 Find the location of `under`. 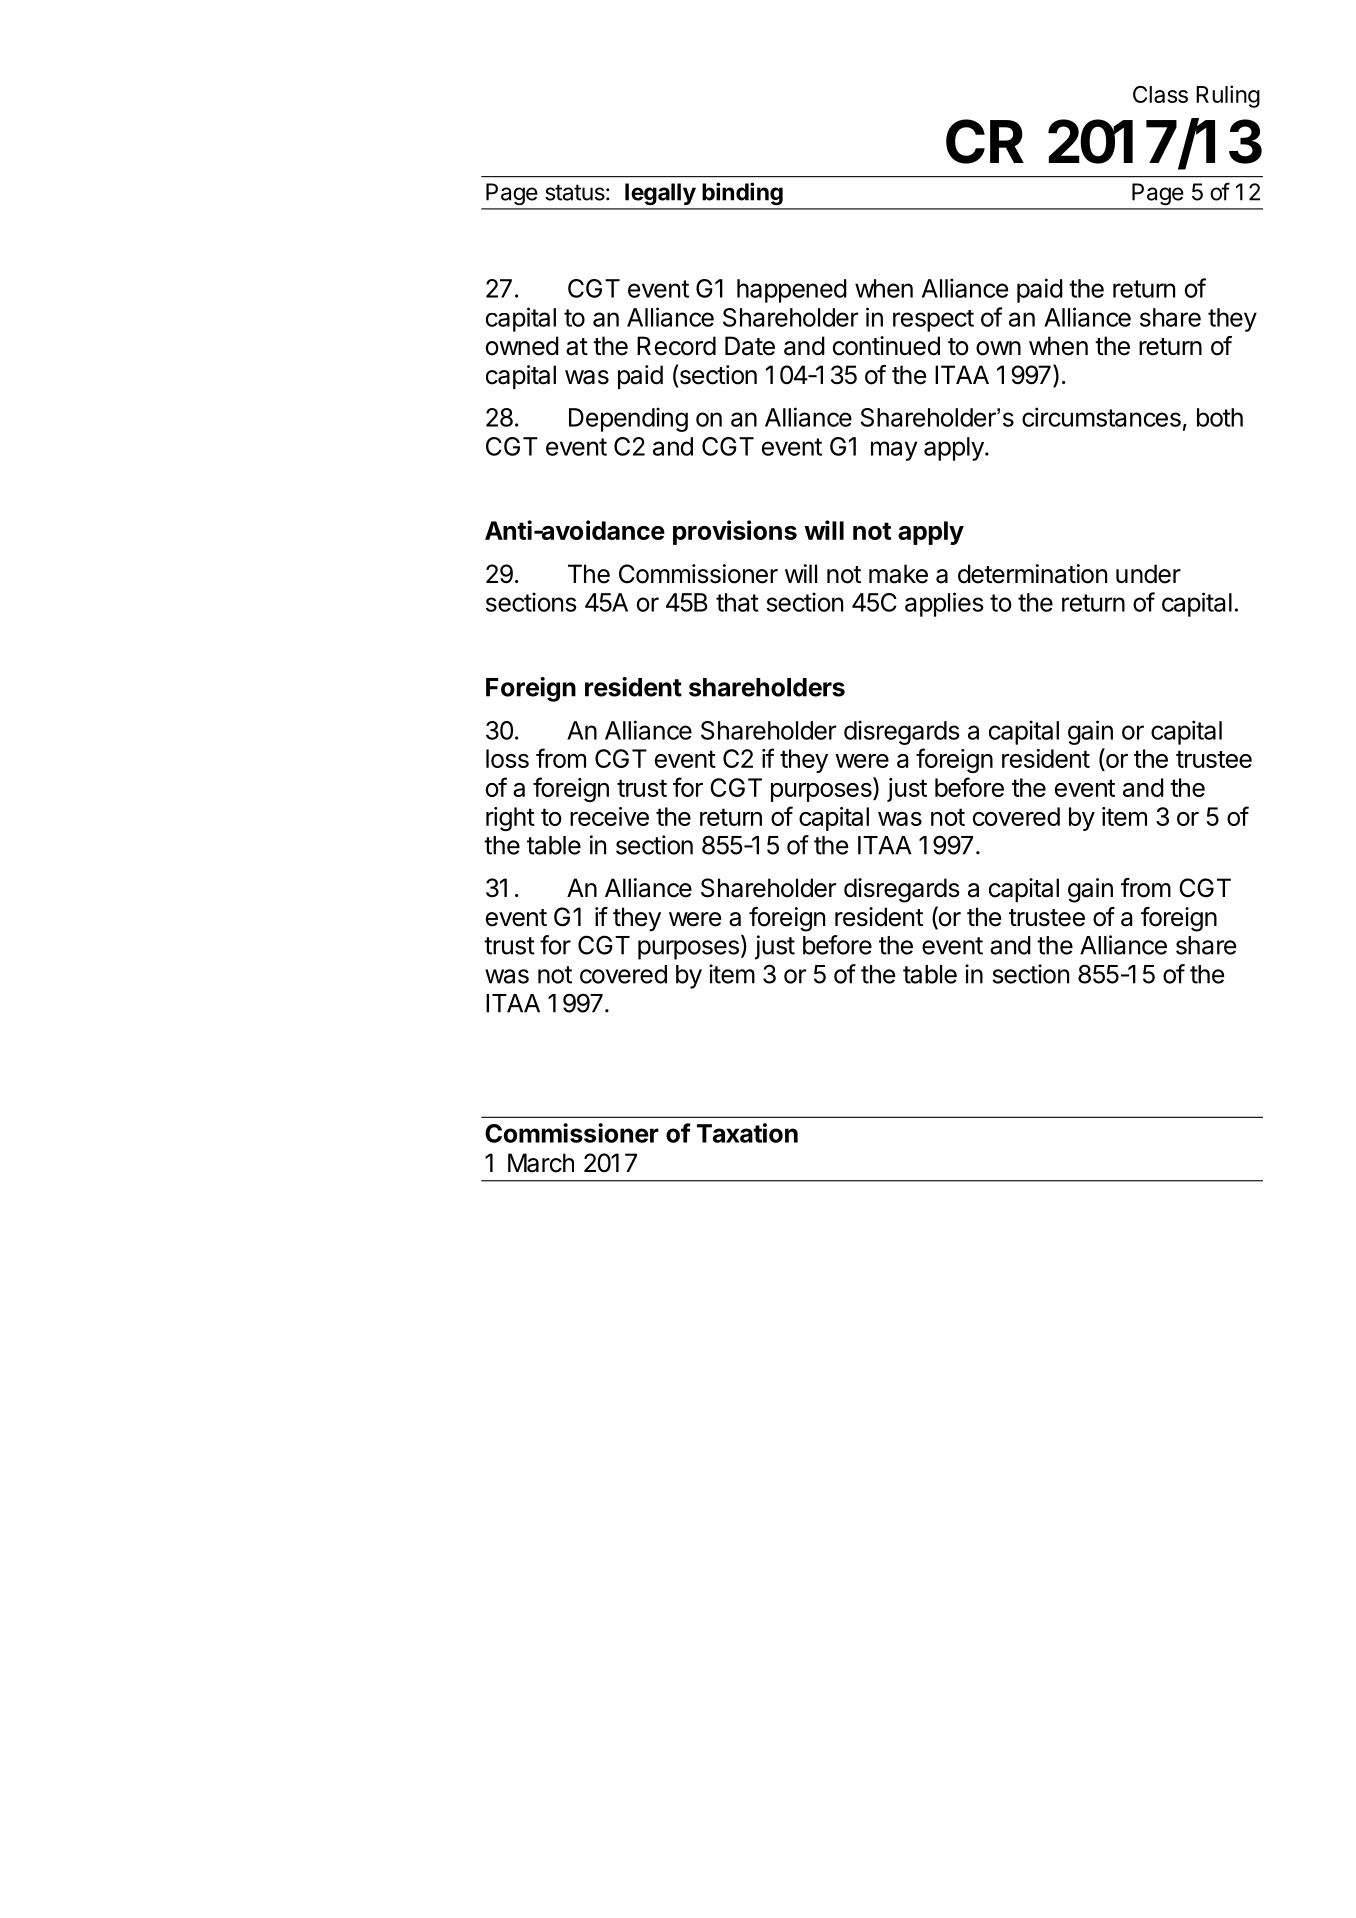

under is located at coordinates (1148, 574).
